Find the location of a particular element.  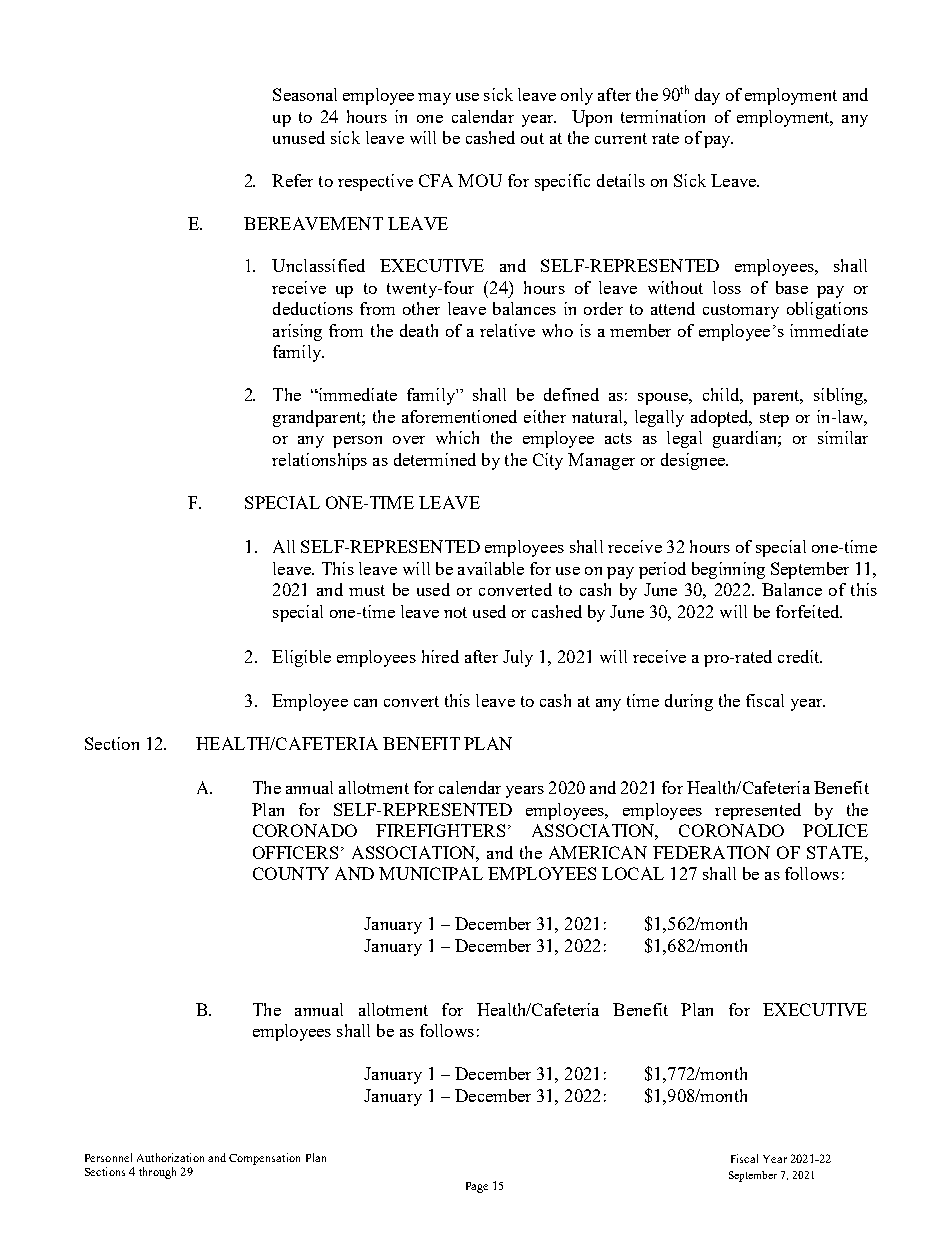

arising is located at coordinates (297, 332).
